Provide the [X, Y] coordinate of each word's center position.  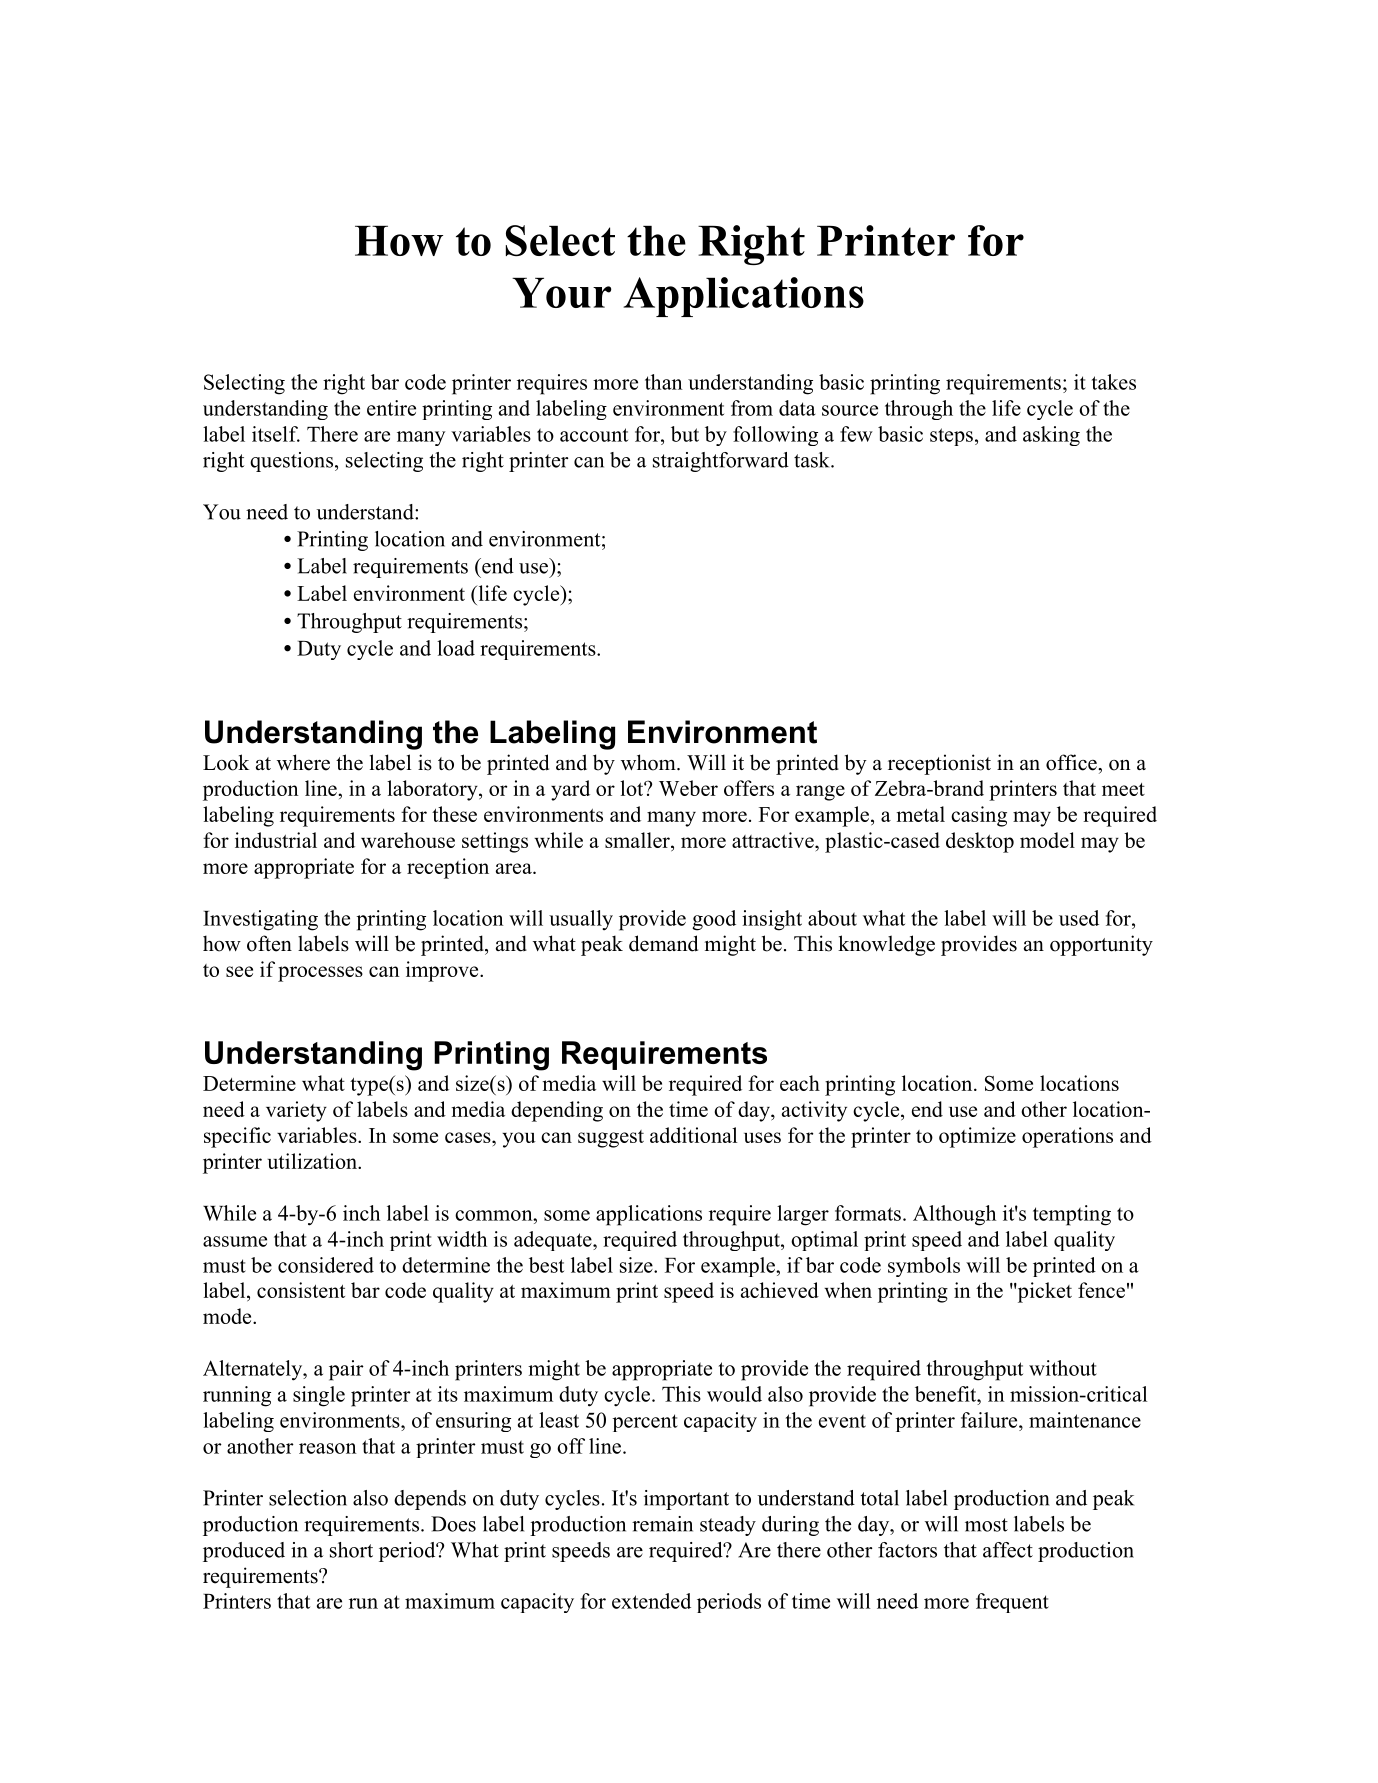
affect [1008, 1550]
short [351, 1550]
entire [391, 408]
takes [1114, 382]
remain [662, 1524]
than [664, 382]
